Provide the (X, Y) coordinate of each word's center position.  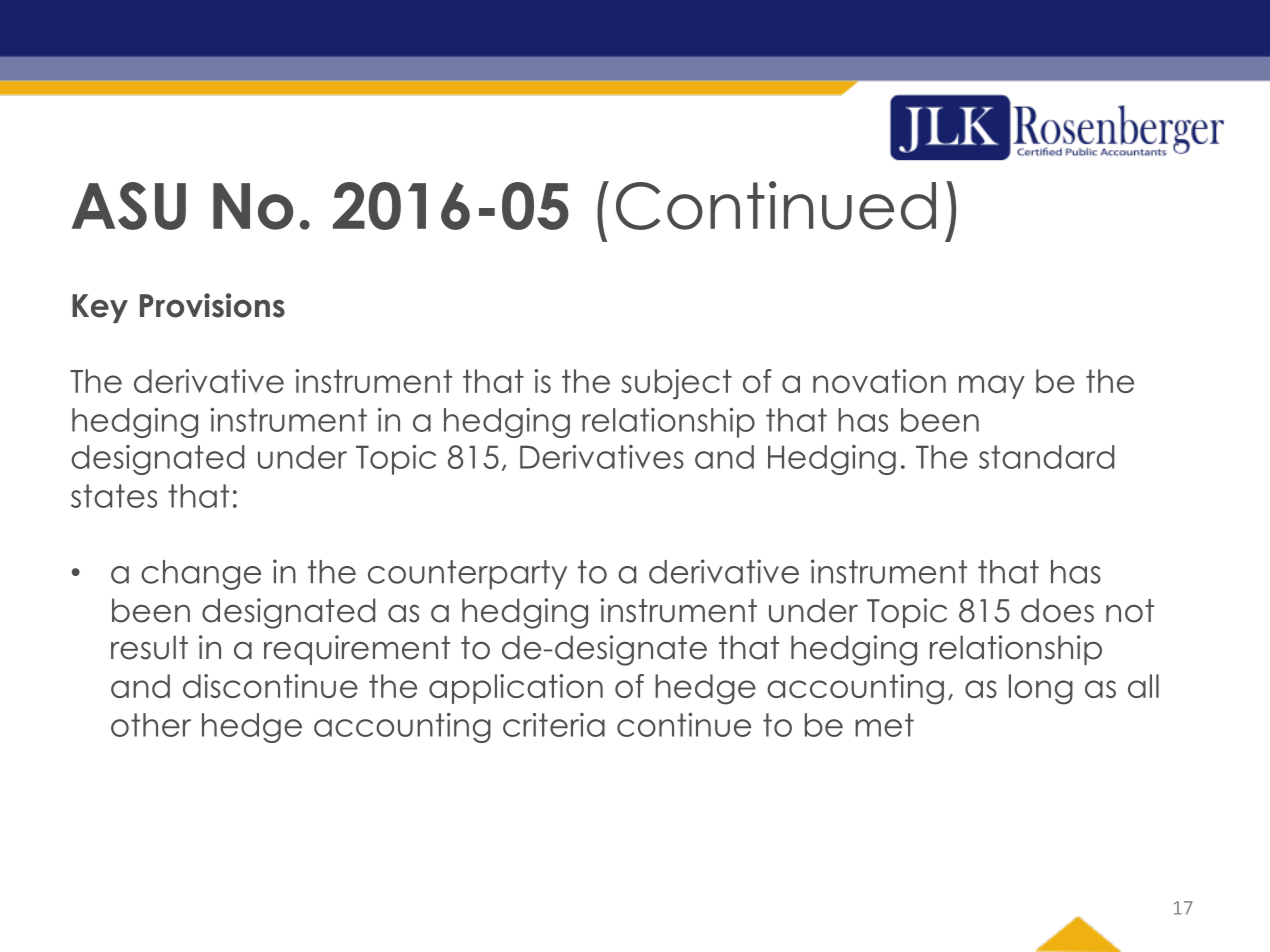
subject (676, 384)
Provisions (212, 305)
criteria (554, 725)
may (992, 387)
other (151, 725)
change (201, 575)
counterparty (467, 575)
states (114, 496)
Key (100, 308)
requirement (357, 650)
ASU (129, 206)
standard (1046, 457)
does (1057, 610)
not (1130, 611)
